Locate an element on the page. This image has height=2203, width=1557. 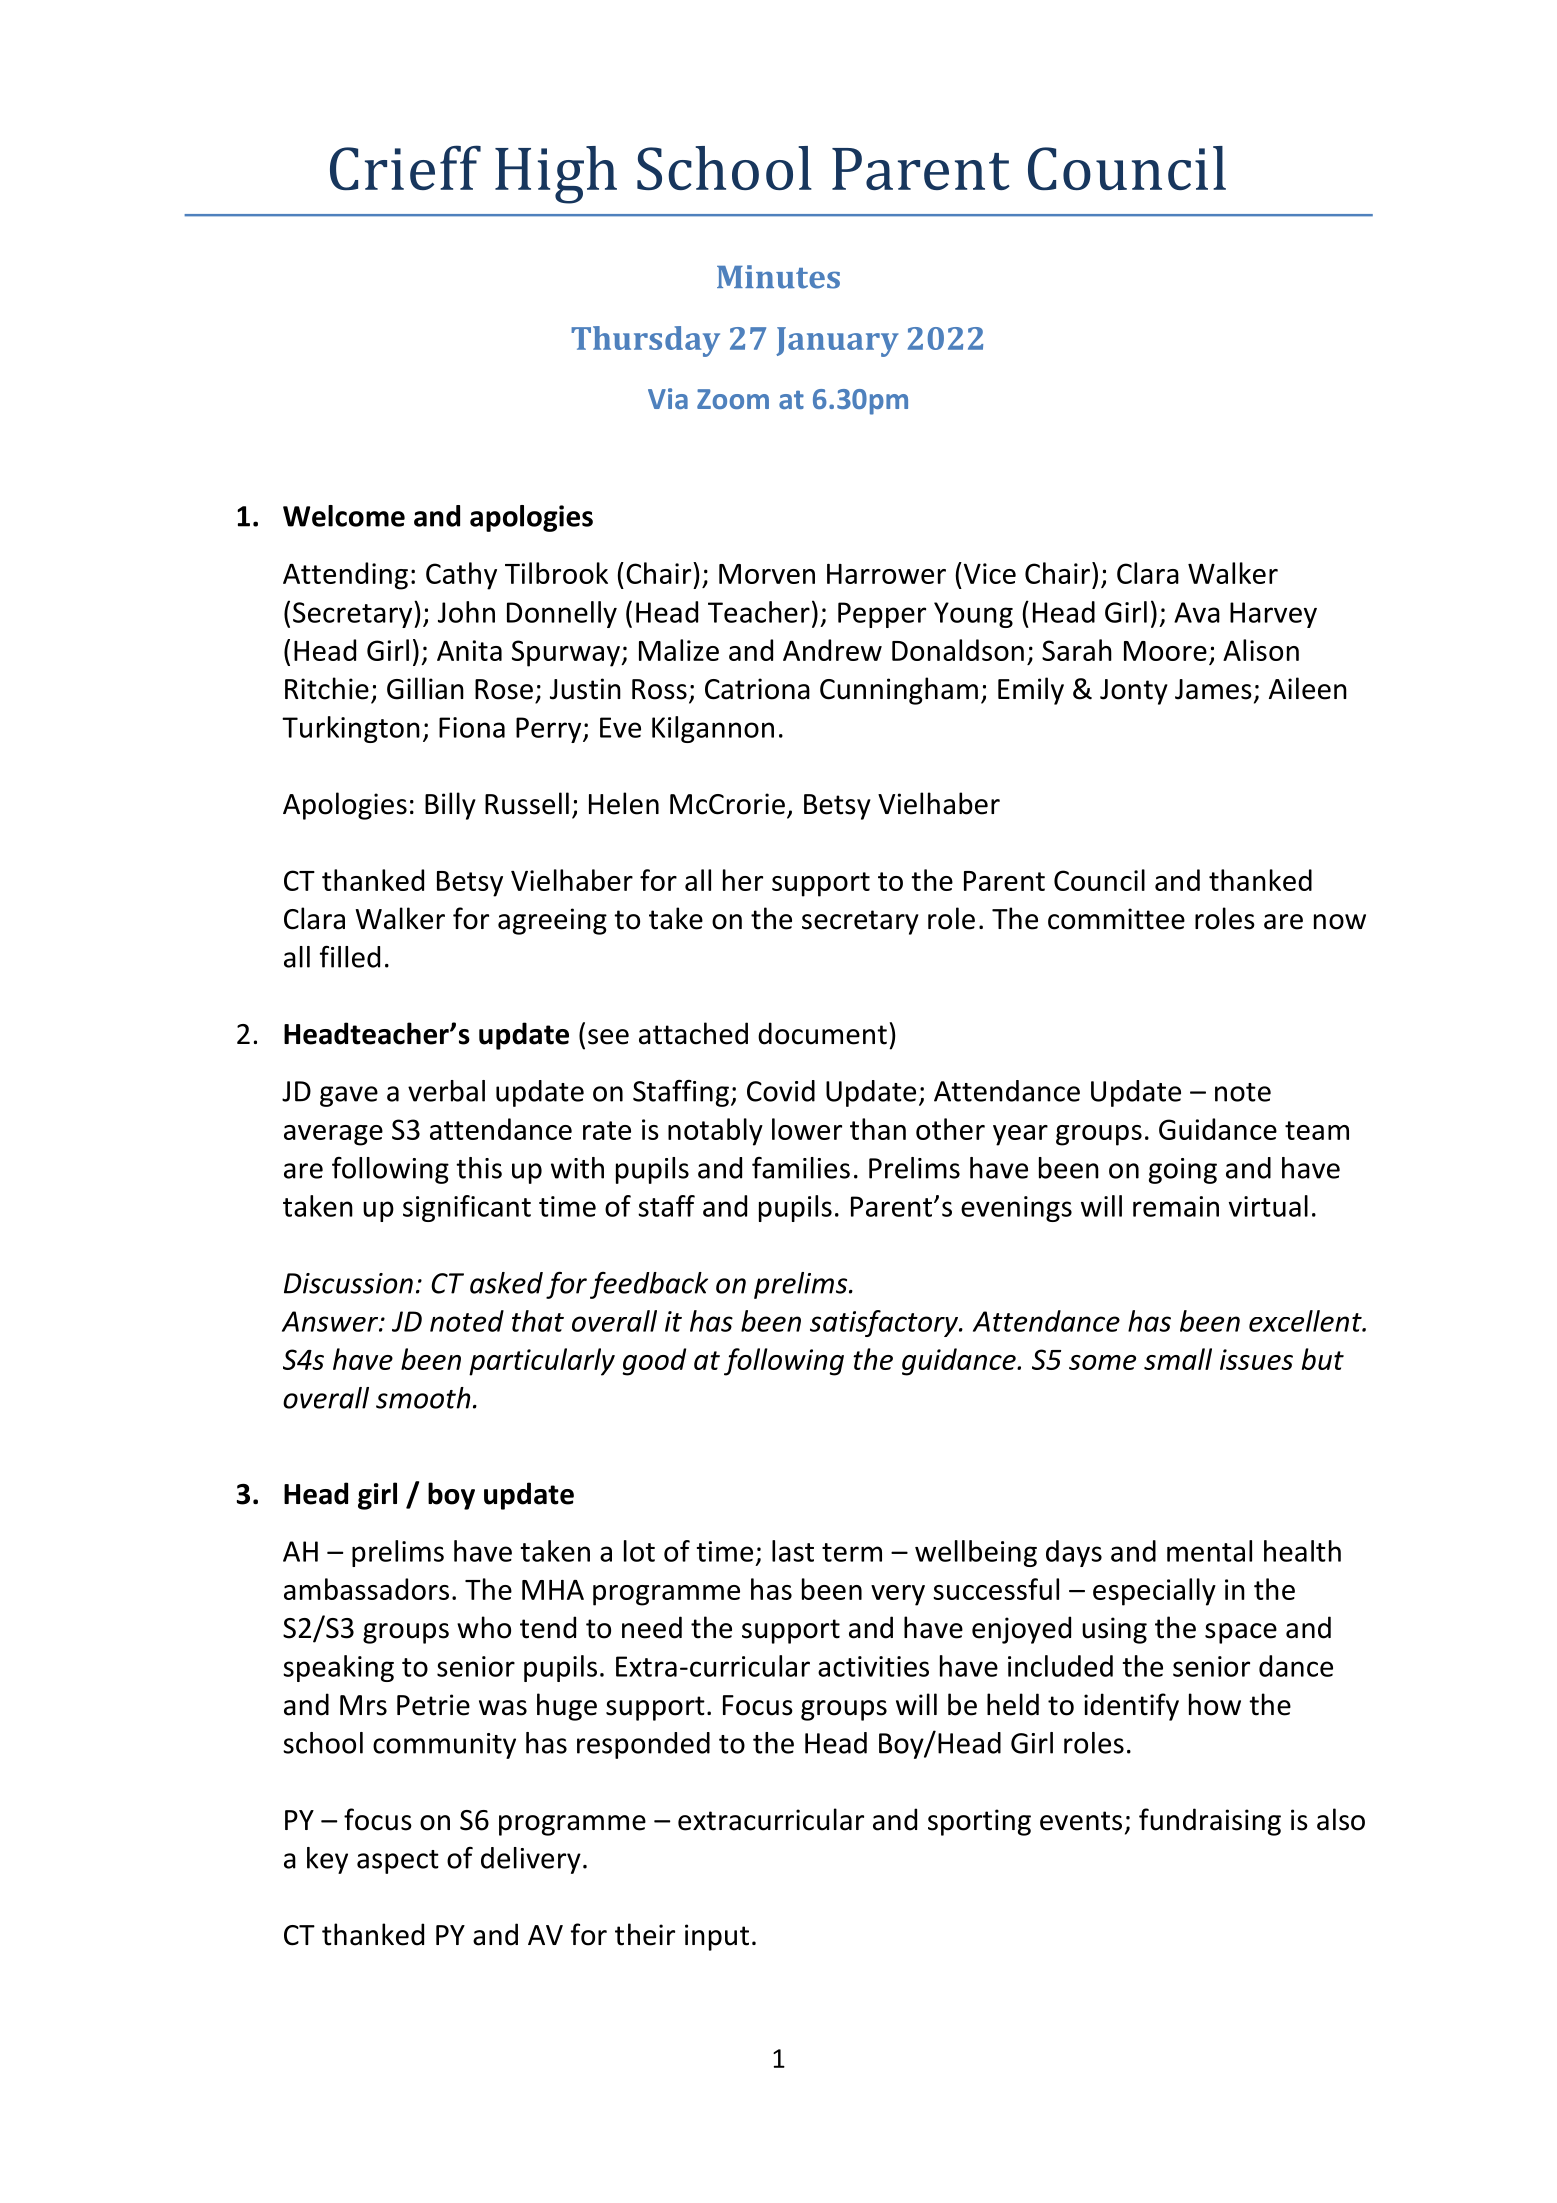
aspect is located at coordinates (398, 1862).
